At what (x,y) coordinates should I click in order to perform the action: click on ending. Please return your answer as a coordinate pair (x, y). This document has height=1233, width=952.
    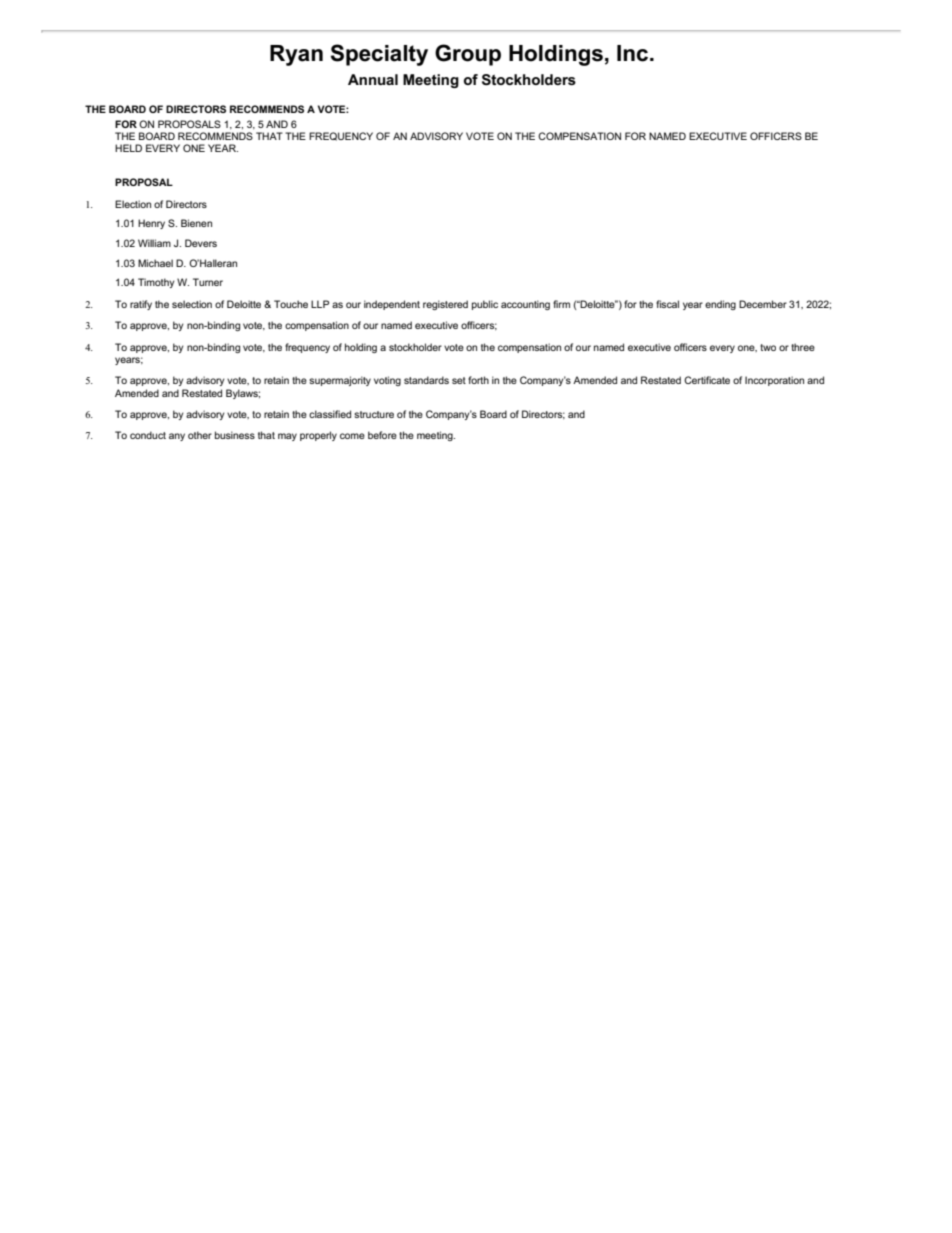
    Looking at the image, I should click on (720, 305).
